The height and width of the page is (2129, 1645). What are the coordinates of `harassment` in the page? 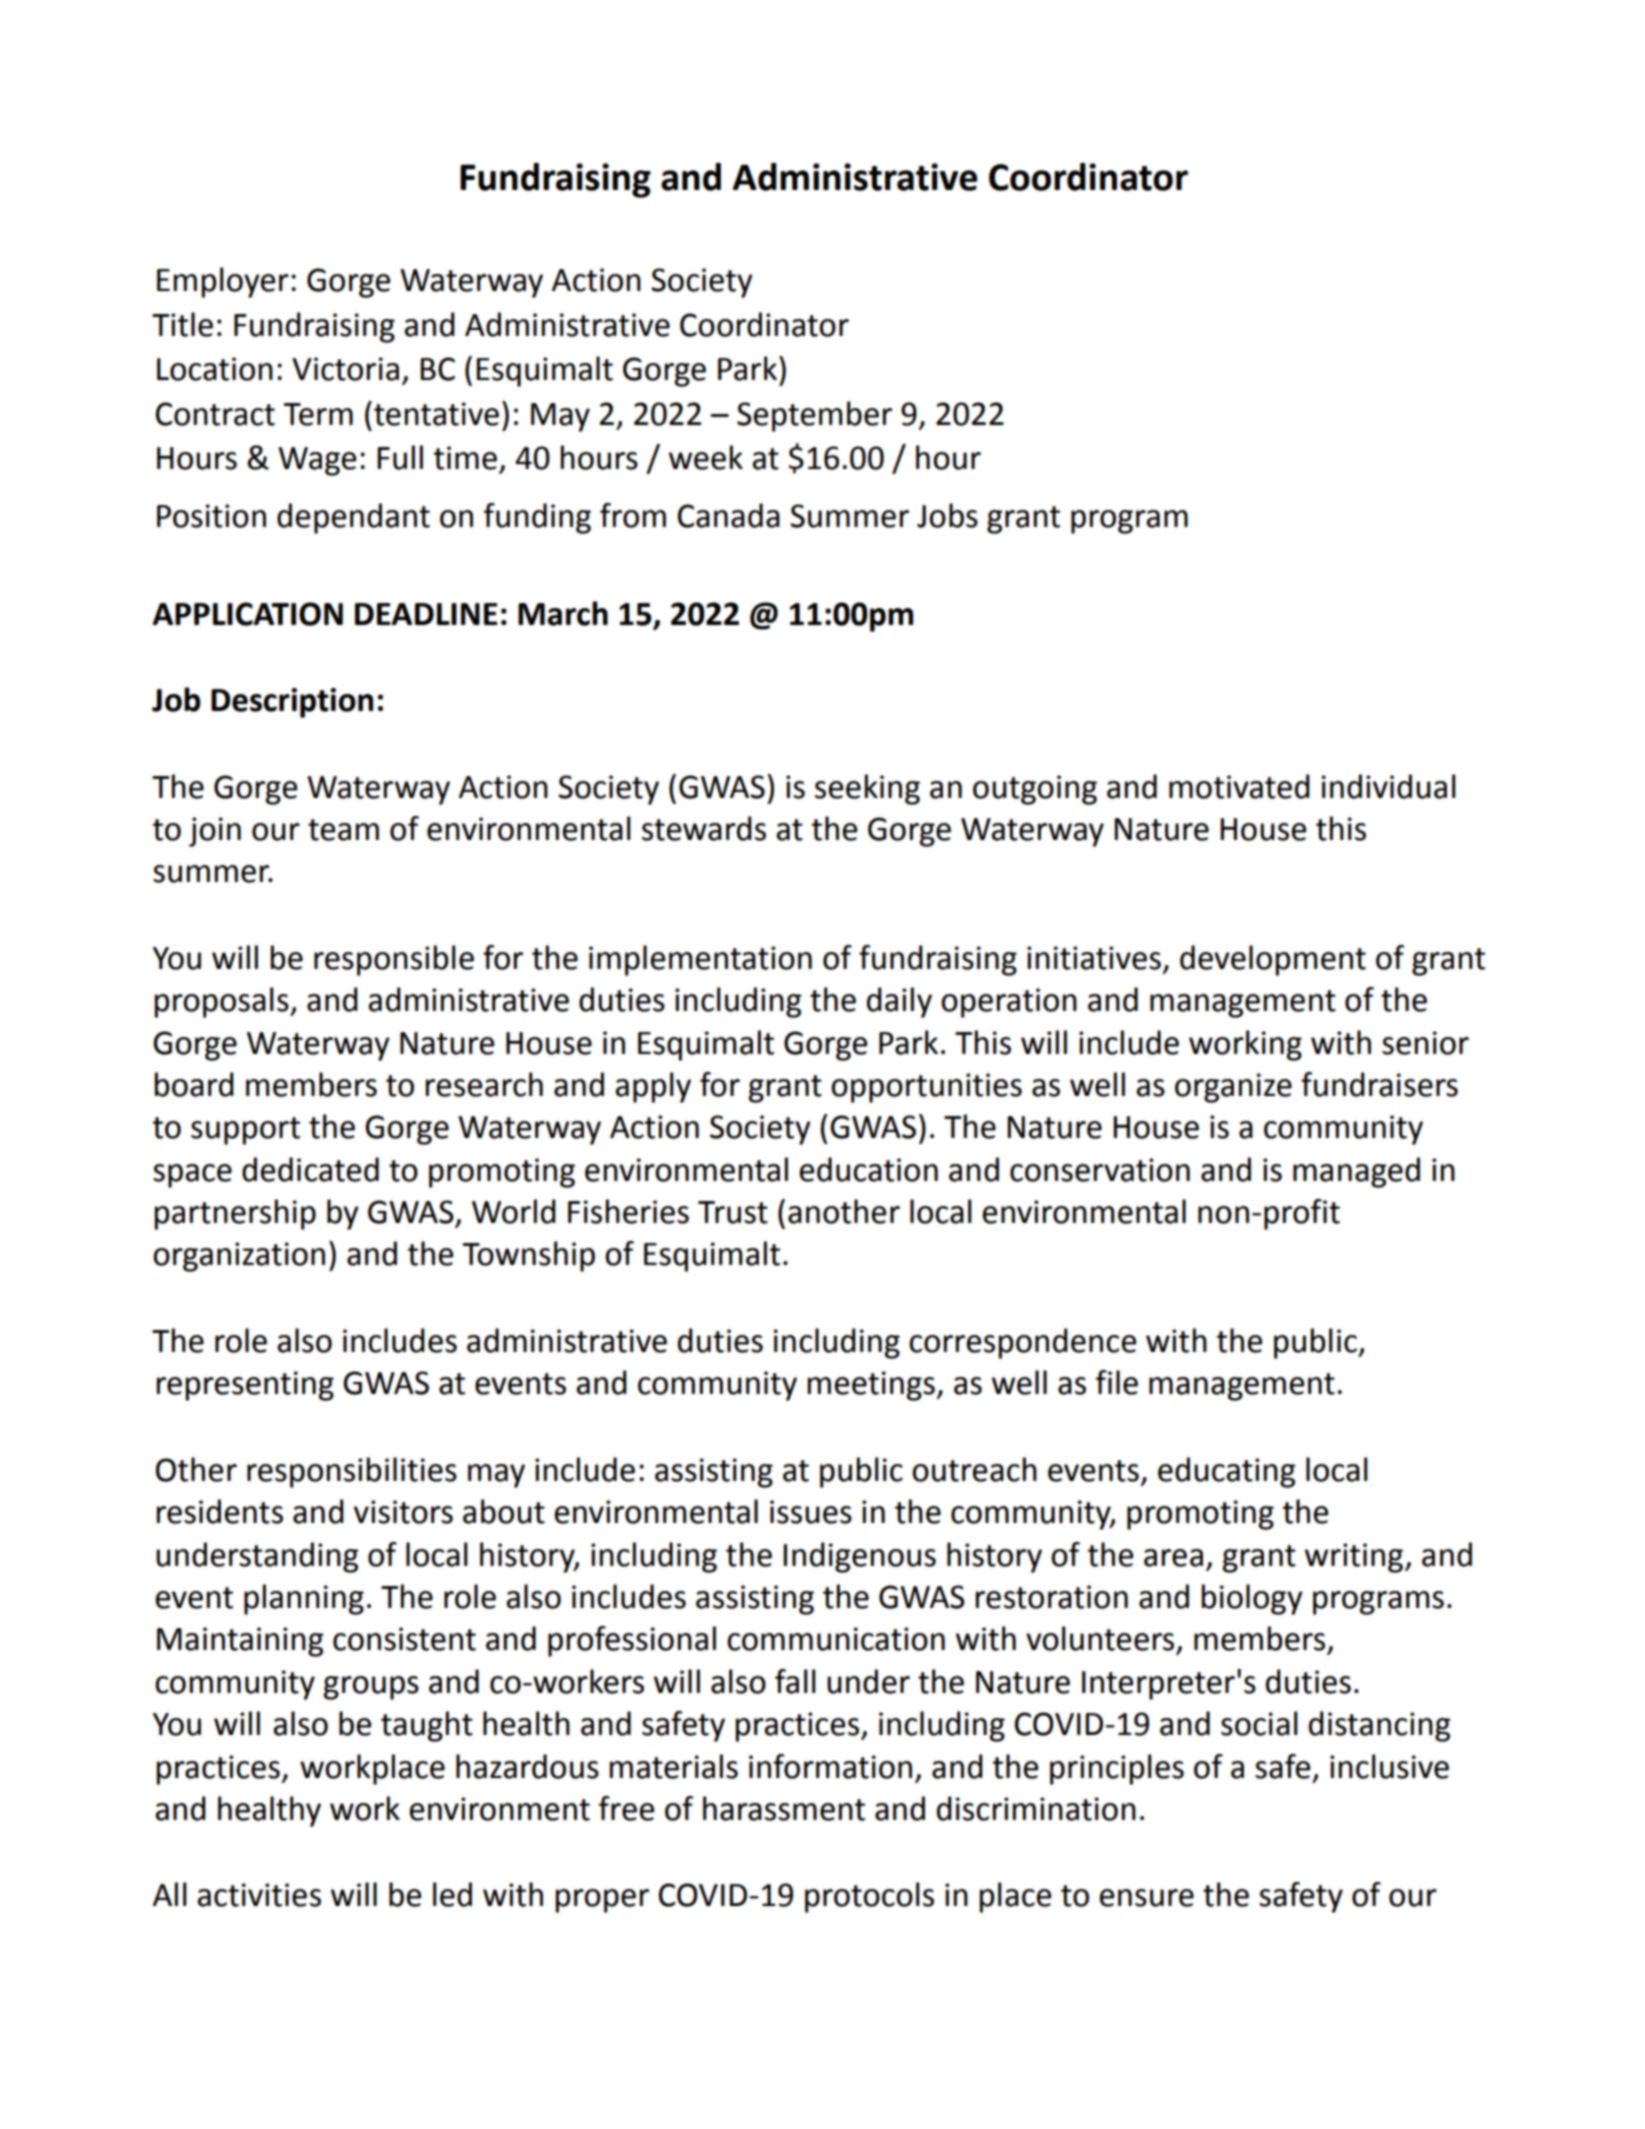 It's located at (784, 1808).
